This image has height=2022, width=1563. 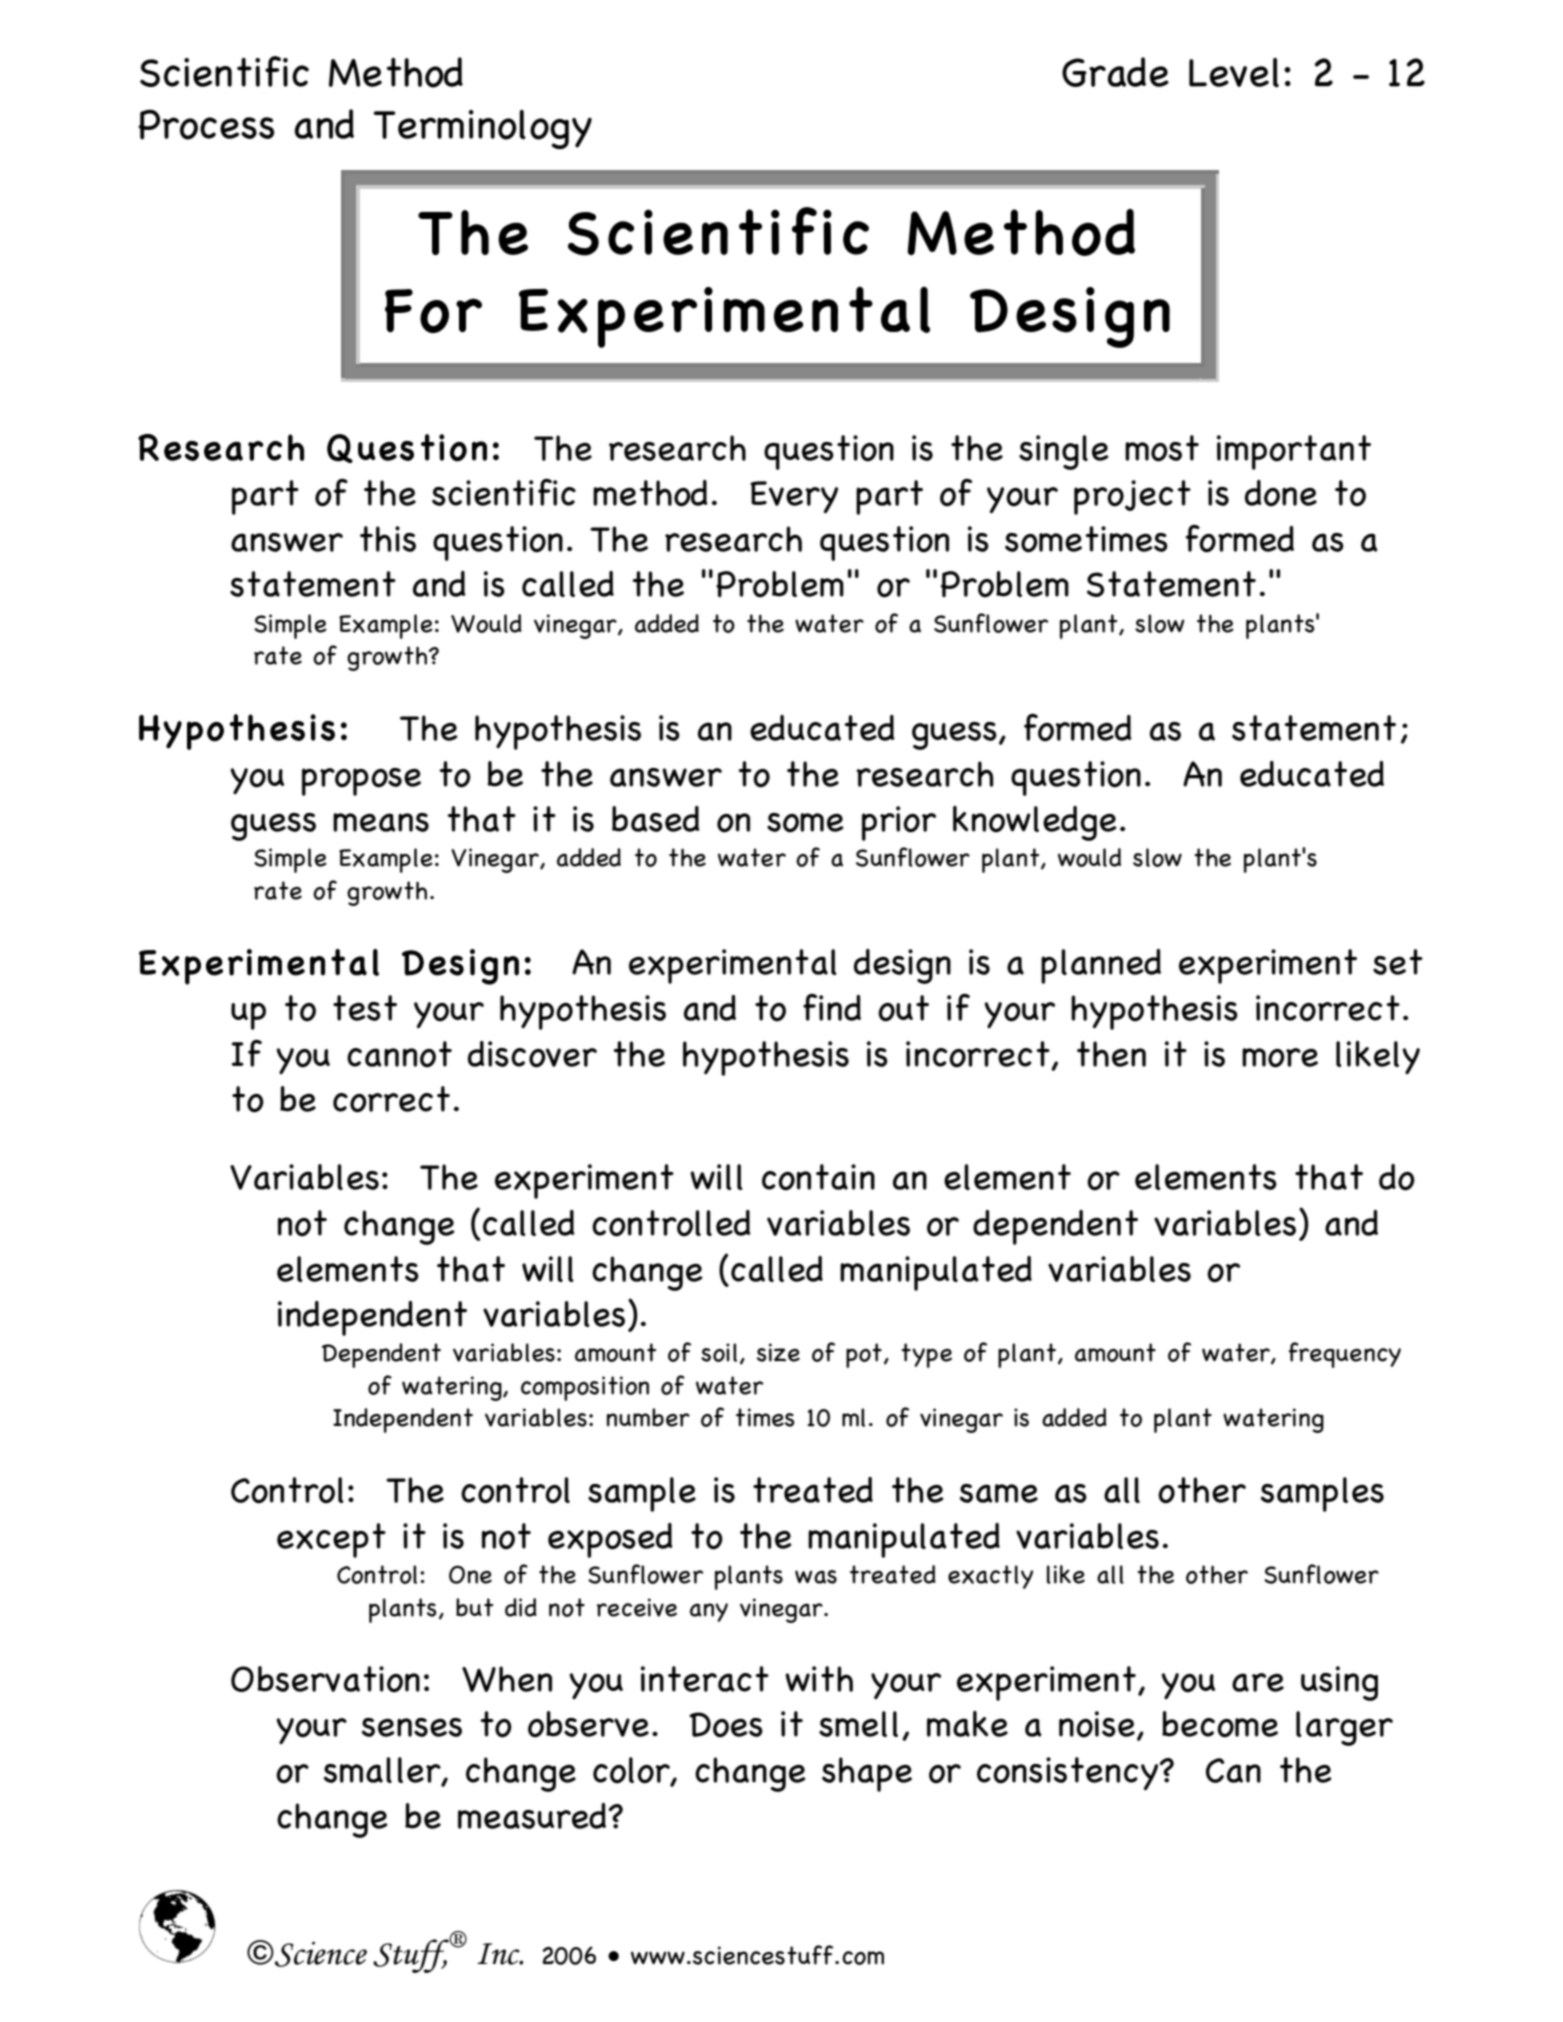 What do you see at coordinates (383, 1771) in the image?
I see `smaller` at bounding box center [383, 1771].
